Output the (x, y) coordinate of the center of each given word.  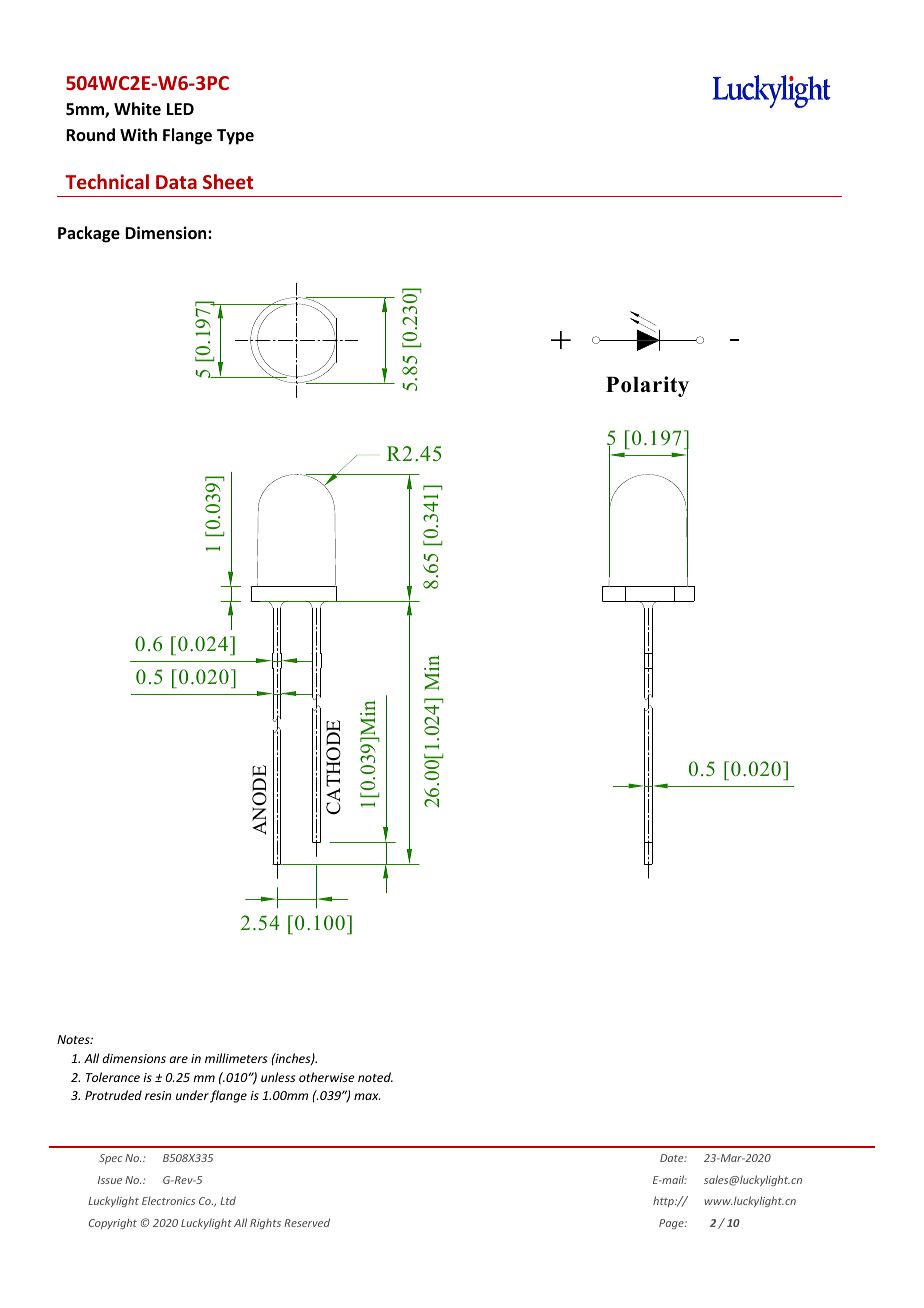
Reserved (307, 1222)
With (138, 134)
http (664, 1201)
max (367, 1096)
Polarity (647, 386)
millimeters (236, 1058)
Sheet (228, 181)
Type (235, 137)
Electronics (168, 1201)
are (179, 1059)
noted (375, 1077)
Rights (265, 1223)
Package (89, 234)
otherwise (326, 1077)
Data (176, 182)
